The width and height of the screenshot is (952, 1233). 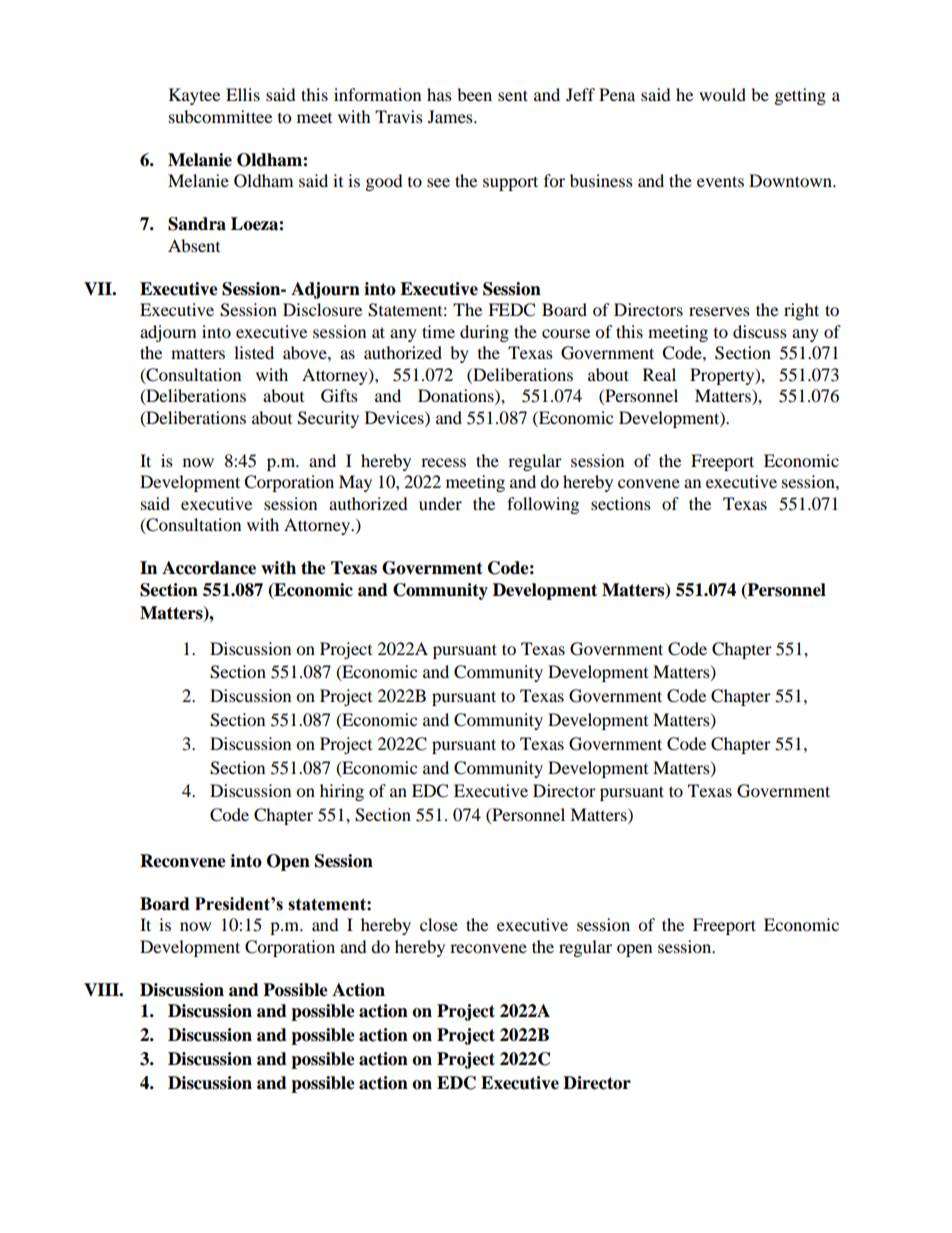 What do you see at coordinates (439, 924) in the screenshot?
I see `close` at bounding box center [439, 924].
